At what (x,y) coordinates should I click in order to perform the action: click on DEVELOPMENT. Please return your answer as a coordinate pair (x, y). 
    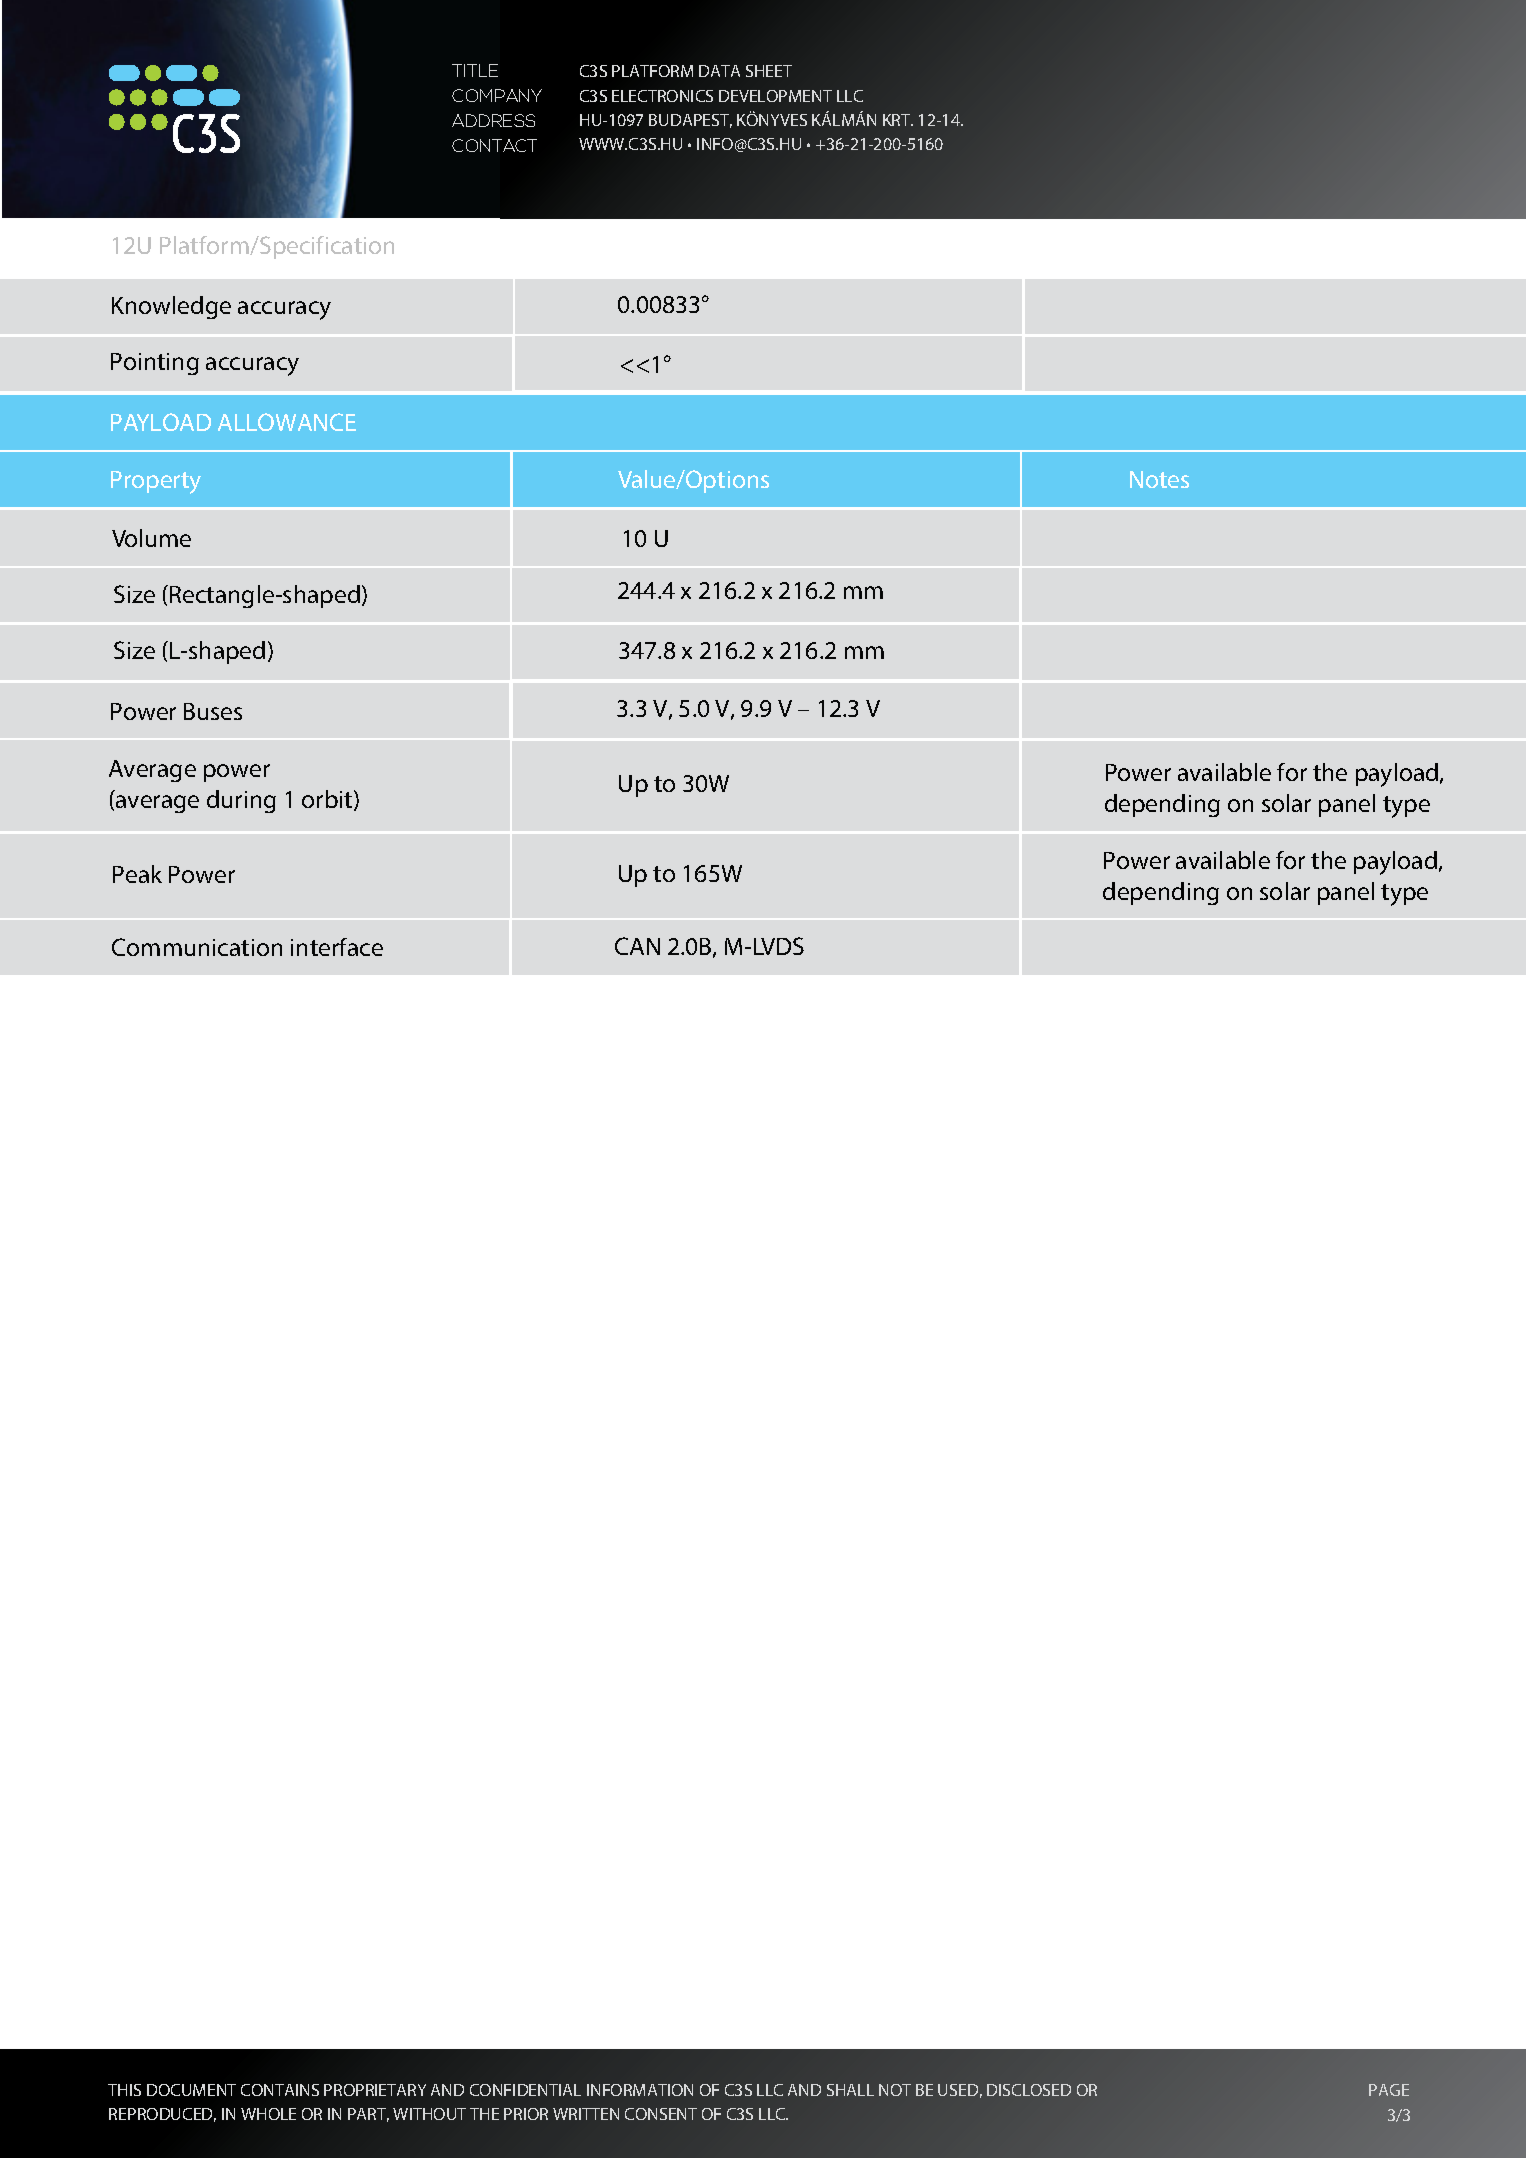
    Looking at the image, I should click on (775, 96).
